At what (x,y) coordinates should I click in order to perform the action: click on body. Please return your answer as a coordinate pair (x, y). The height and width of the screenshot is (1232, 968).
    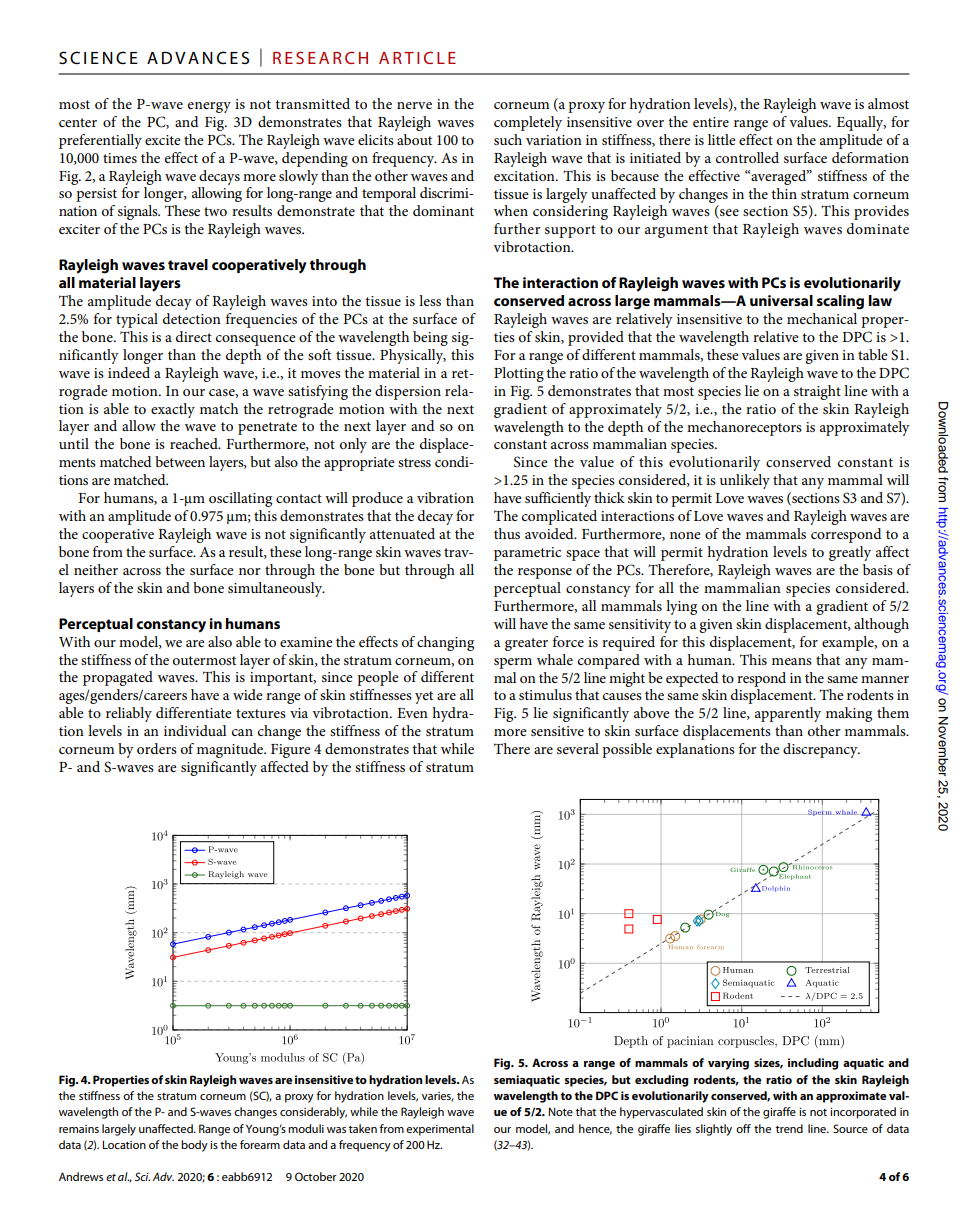
    Looking at the image, I should click on (194, 1146).
